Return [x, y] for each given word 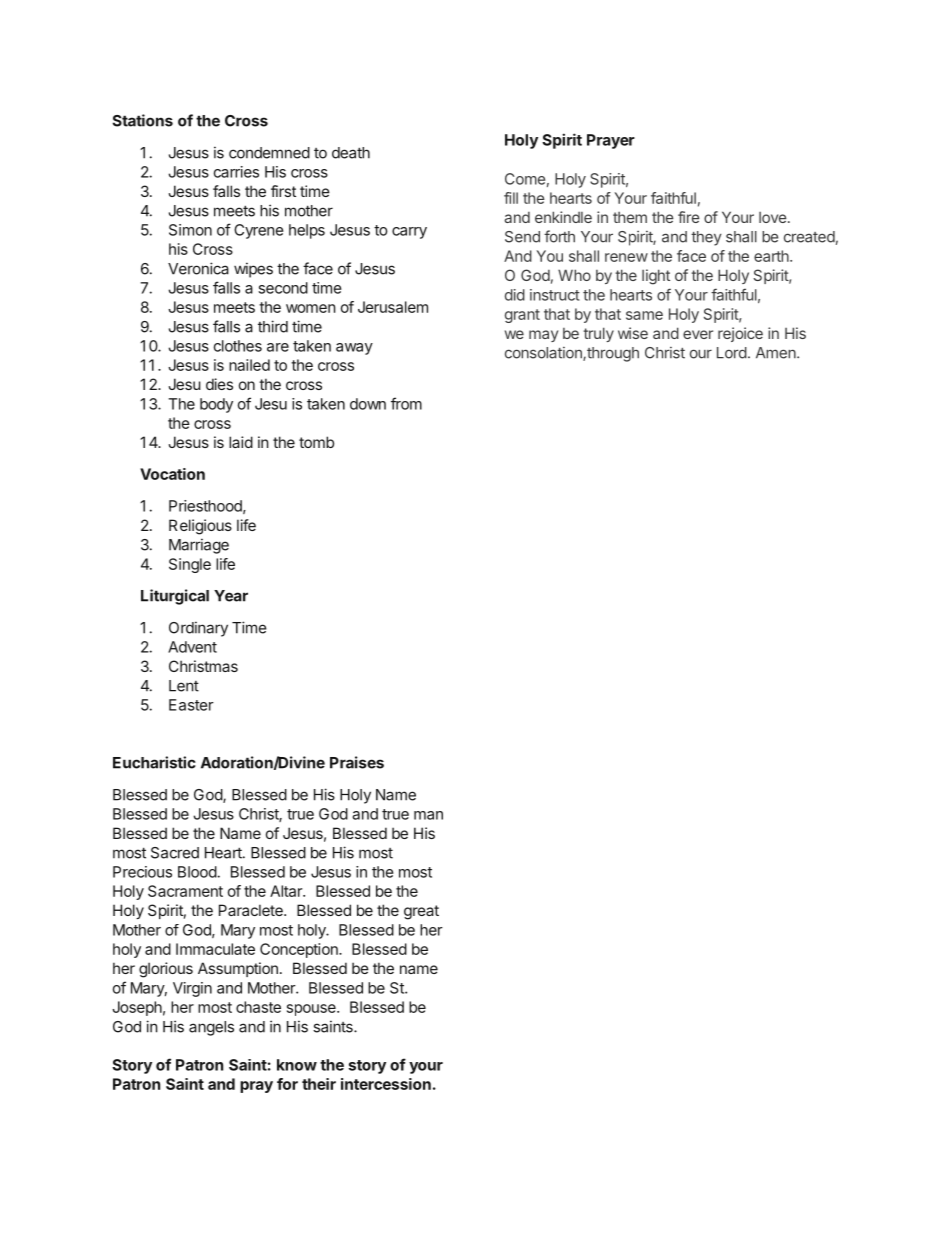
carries [236, 172]
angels [211, 1028]
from [406, 403]
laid [241, 442]
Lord [732, 353]
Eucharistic [154, 762]
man [428, 815]
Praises [357, 762]
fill [511, 198]
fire [689, 217]
